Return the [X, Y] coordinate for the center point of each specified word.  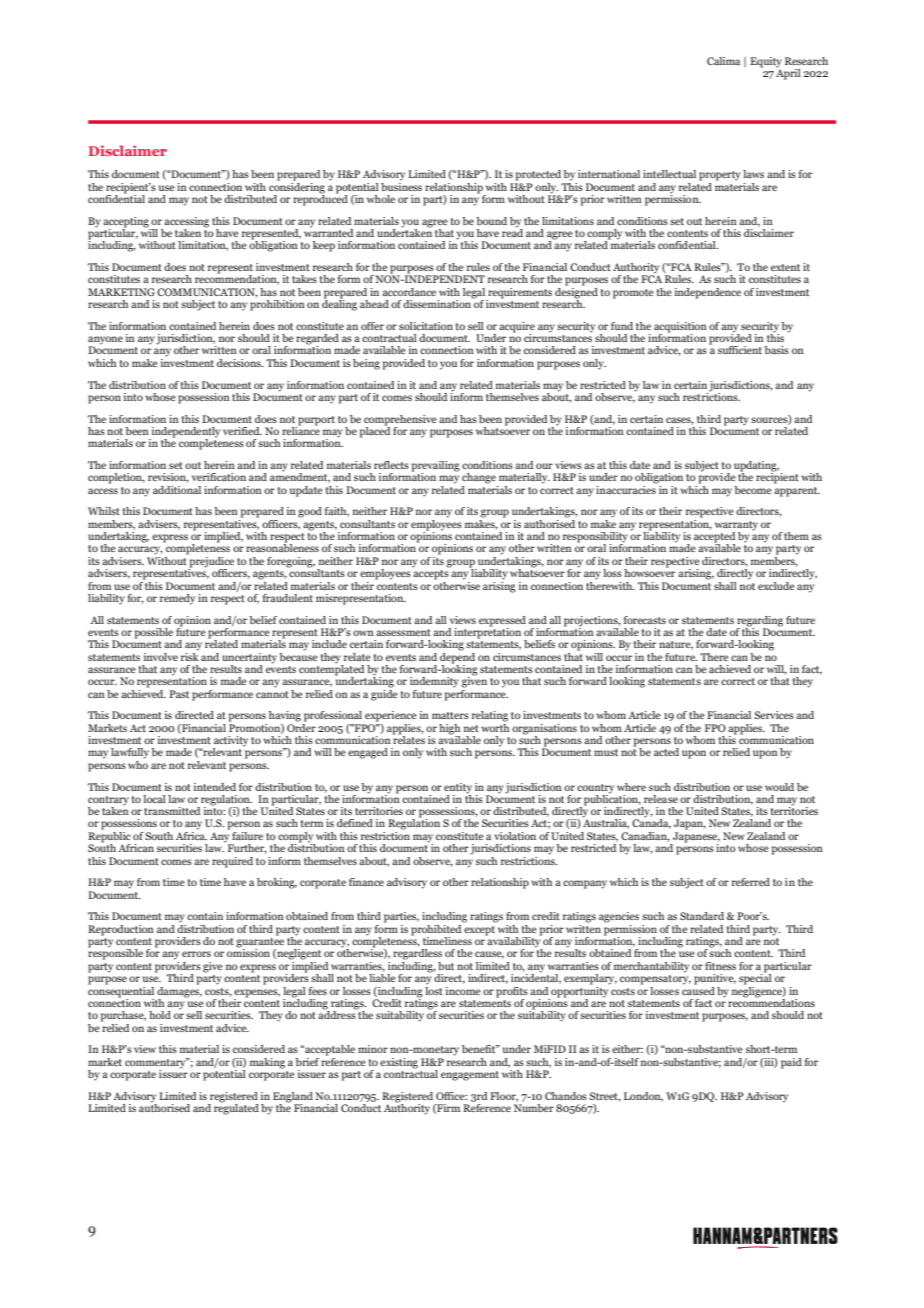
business [401, 185]
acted [666, 752]
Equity [766, 62]
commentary [156, 1063]
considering [297, 187]
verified [242, 431]
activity [230, 742]
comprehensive [400, 420]
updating [756, 467]
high [449, 729]
